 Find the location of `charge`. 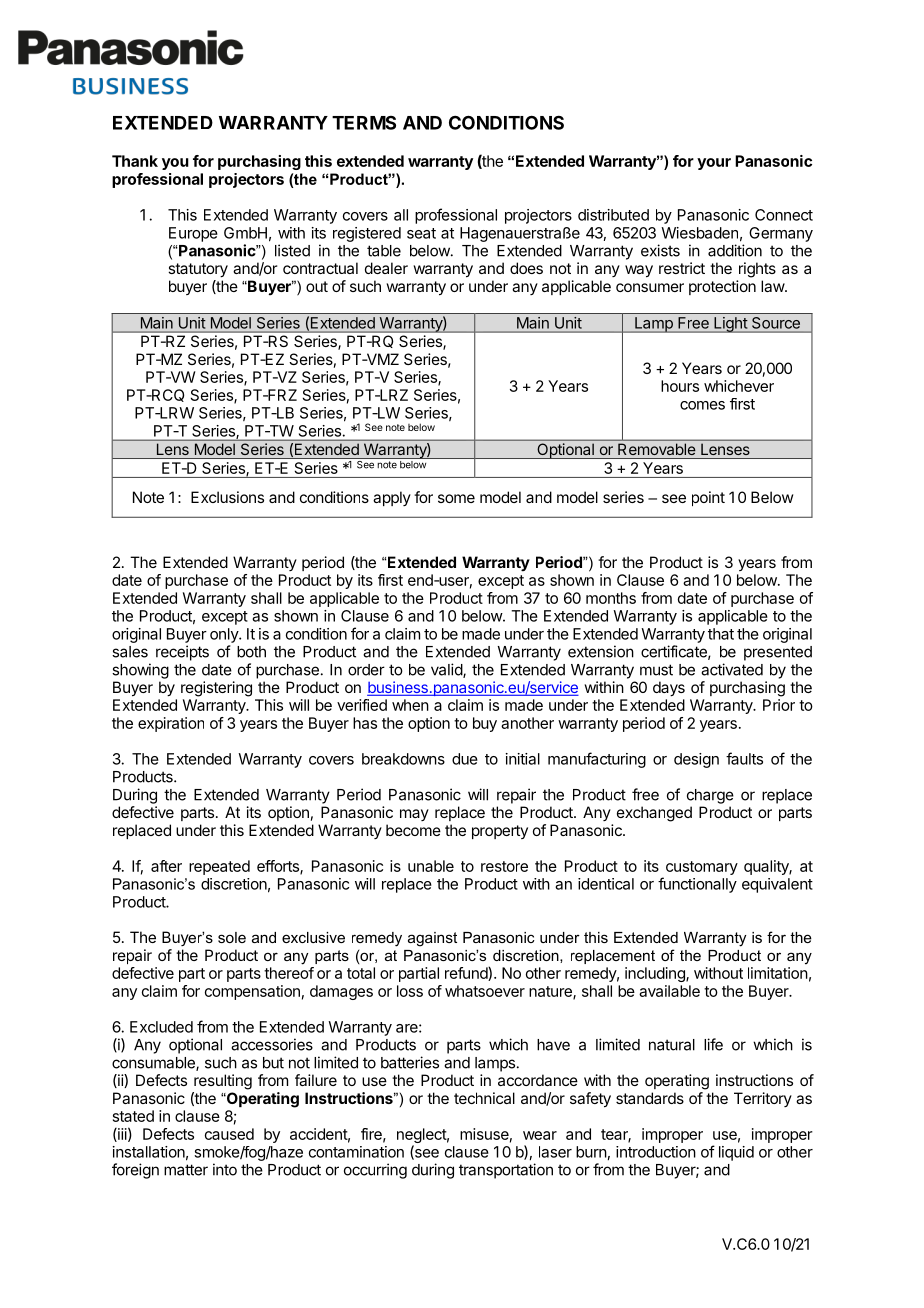

charge is located at coordinates (710, 796).
